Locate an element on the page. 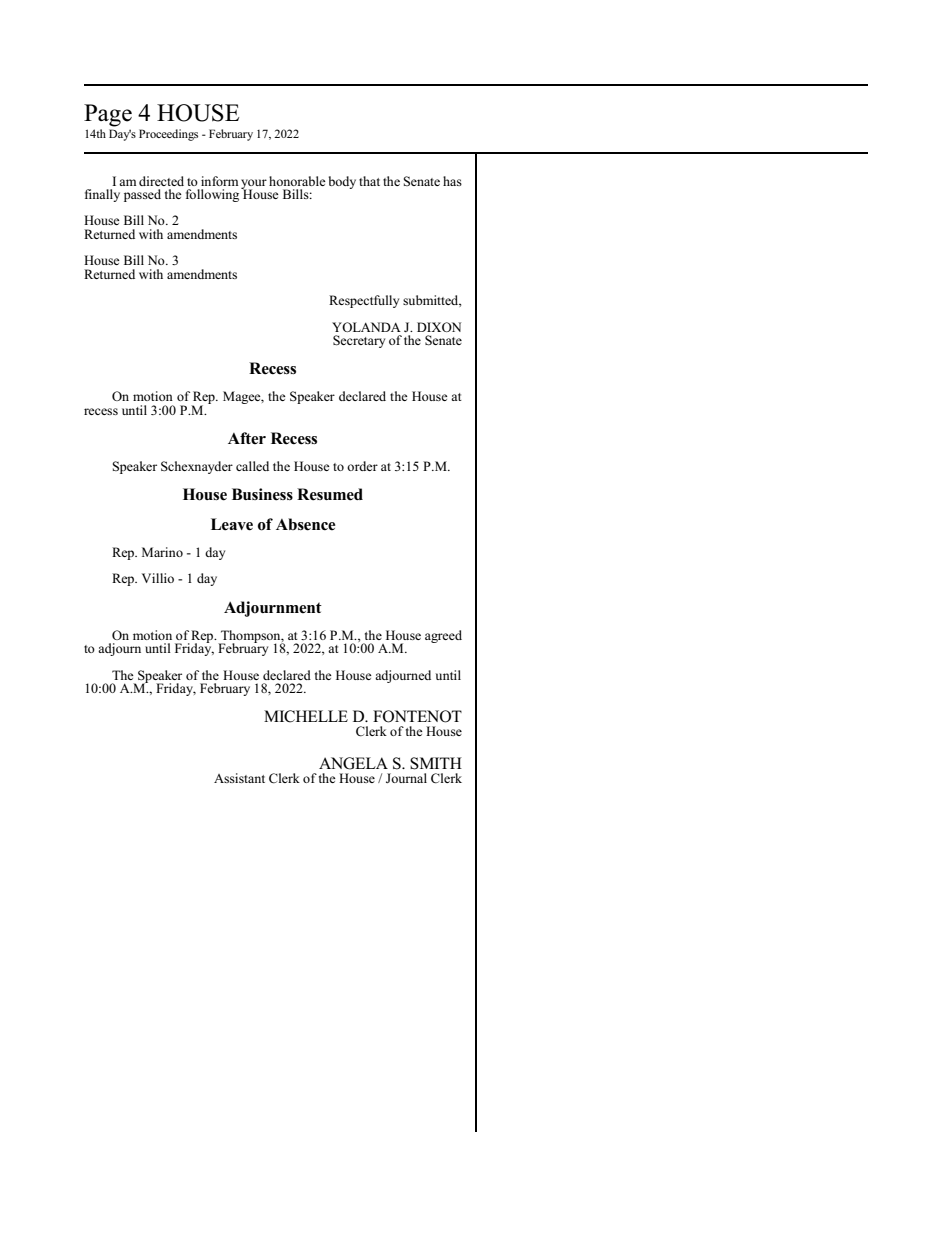 The image size is (952, 1233). honorable is located at coordinates (297, 181).
